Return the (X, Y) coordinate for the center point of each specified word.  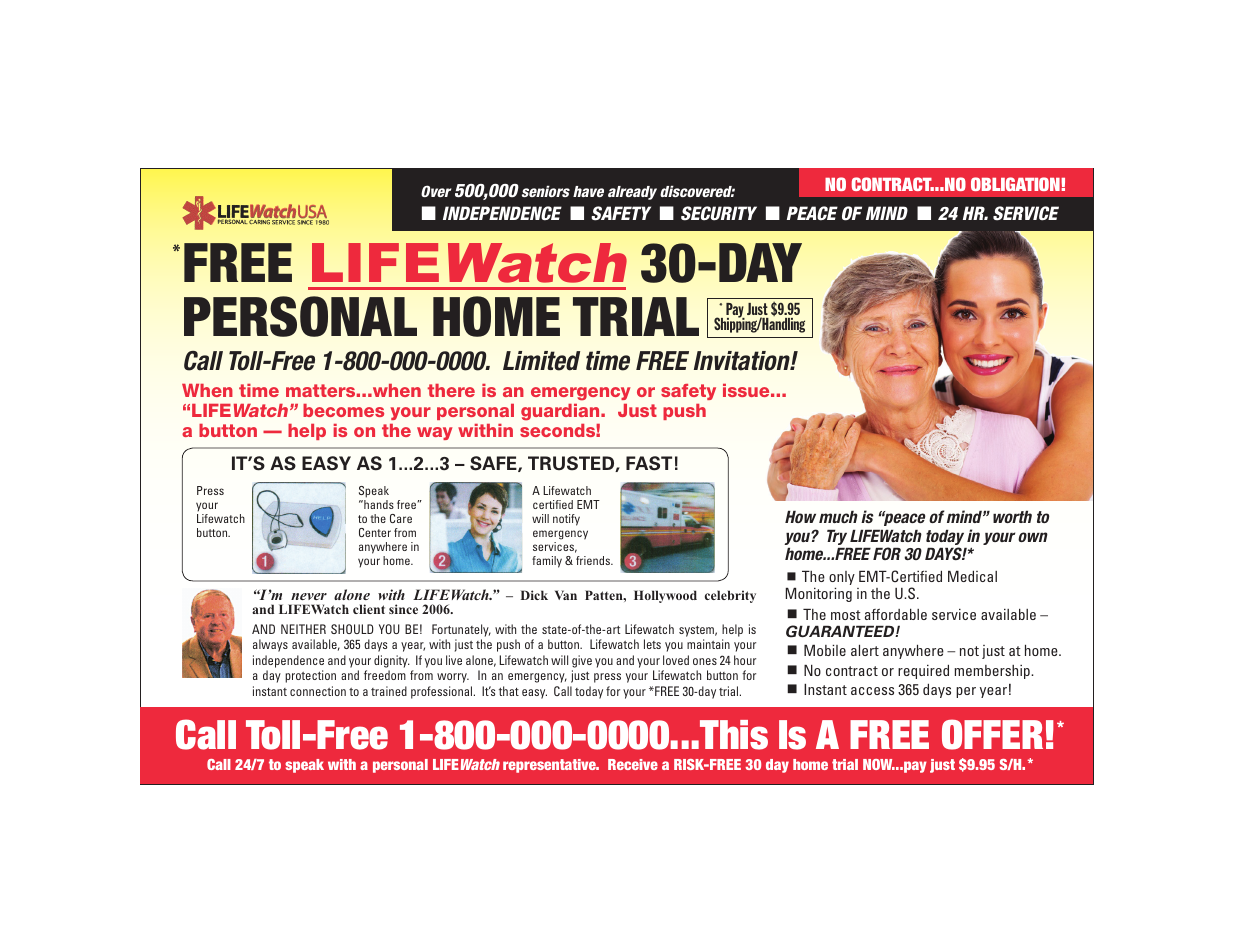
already (632, 193)
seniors (546, 191)
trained (389, 691)
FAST (649, 463)
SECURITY (719, 213)
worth (1012, 516)
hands (378, 504)
